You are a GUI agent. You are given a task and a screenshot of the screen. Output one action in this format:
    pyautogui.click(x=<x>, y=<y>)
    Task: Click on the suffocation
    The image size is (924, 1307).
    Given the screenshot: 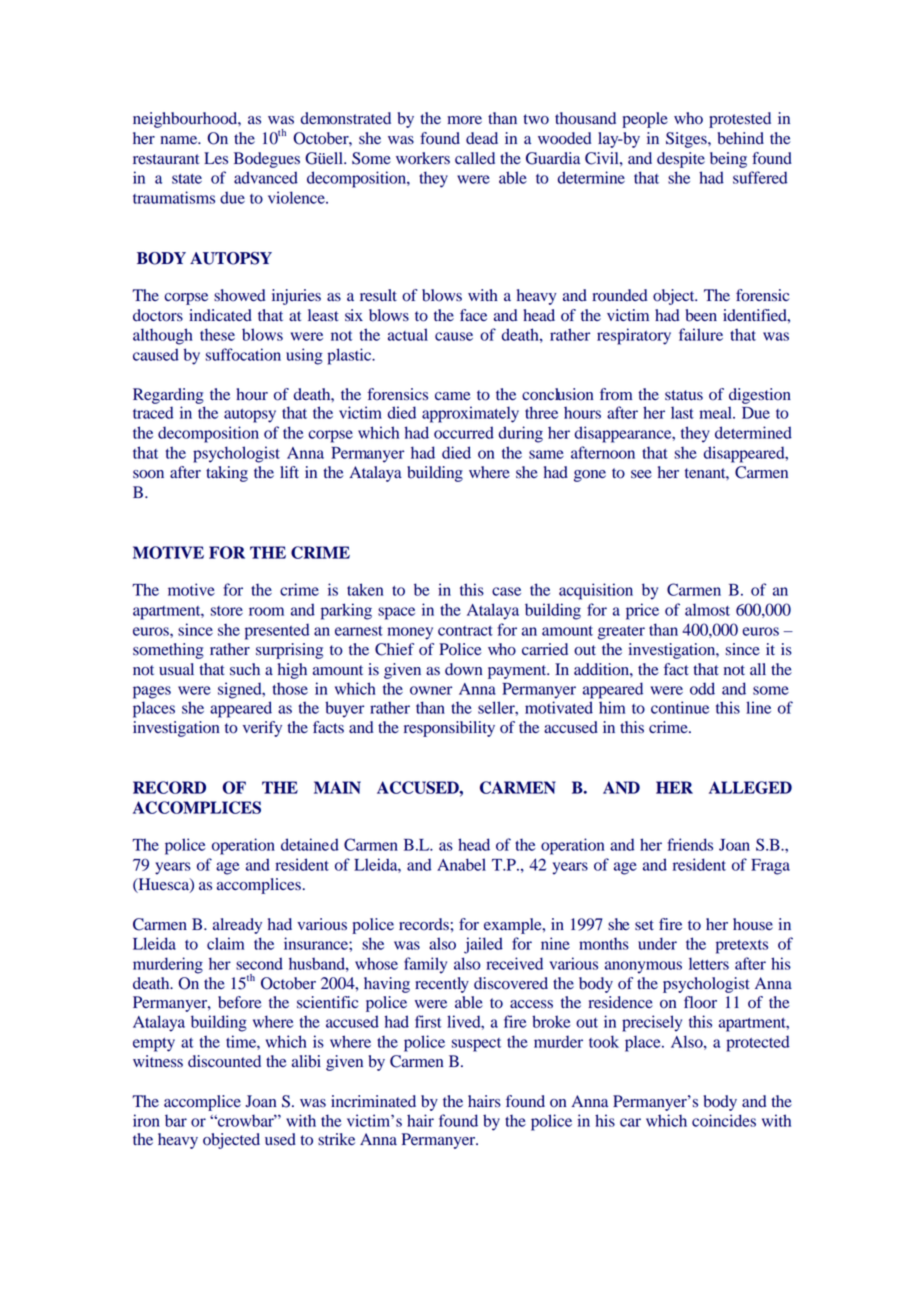 What is the action you would take?
    pyautogui.click(x=243, y=354)
